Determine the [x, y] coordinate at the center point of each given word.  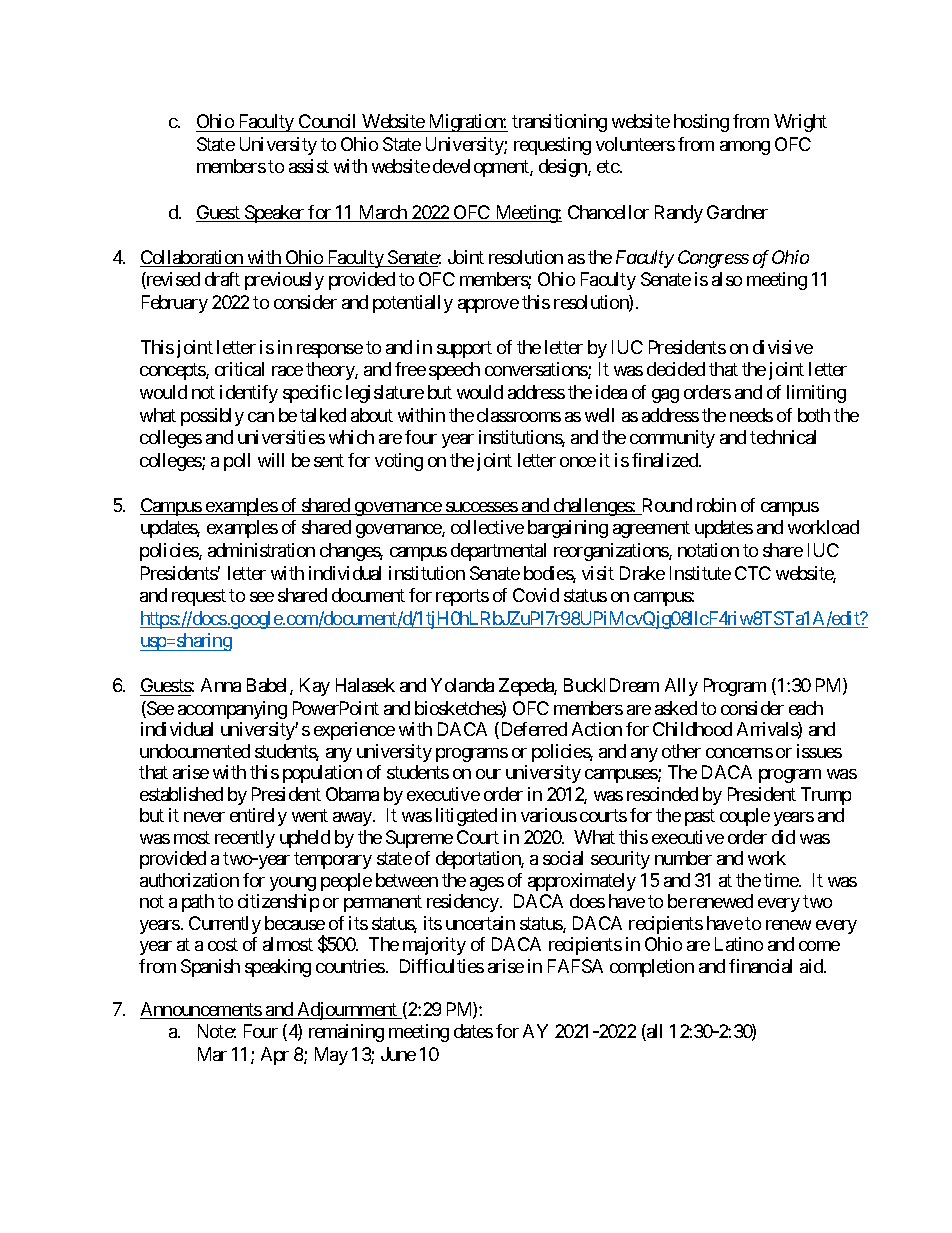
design [564, 168]
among [745, 148]
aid [812, 966]
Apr [275, 1056]
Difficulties [442, 966]
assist [309, 166]
